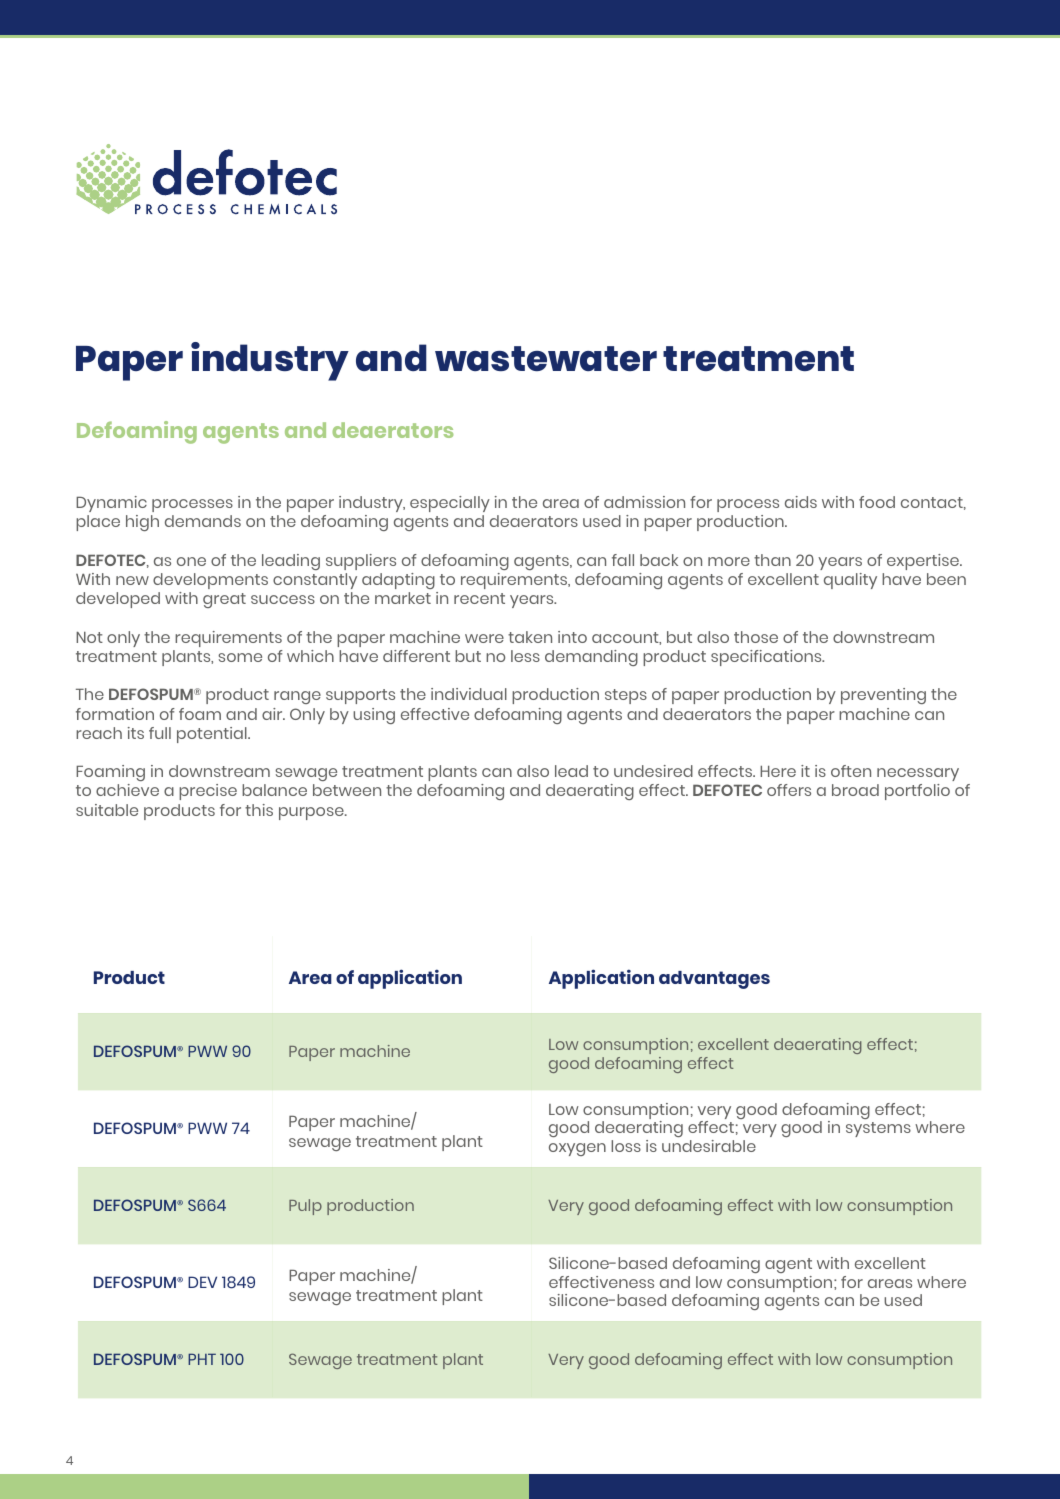 This screenshot has height=1499, width=1060. I want to click on recent, so click(479, 598).
